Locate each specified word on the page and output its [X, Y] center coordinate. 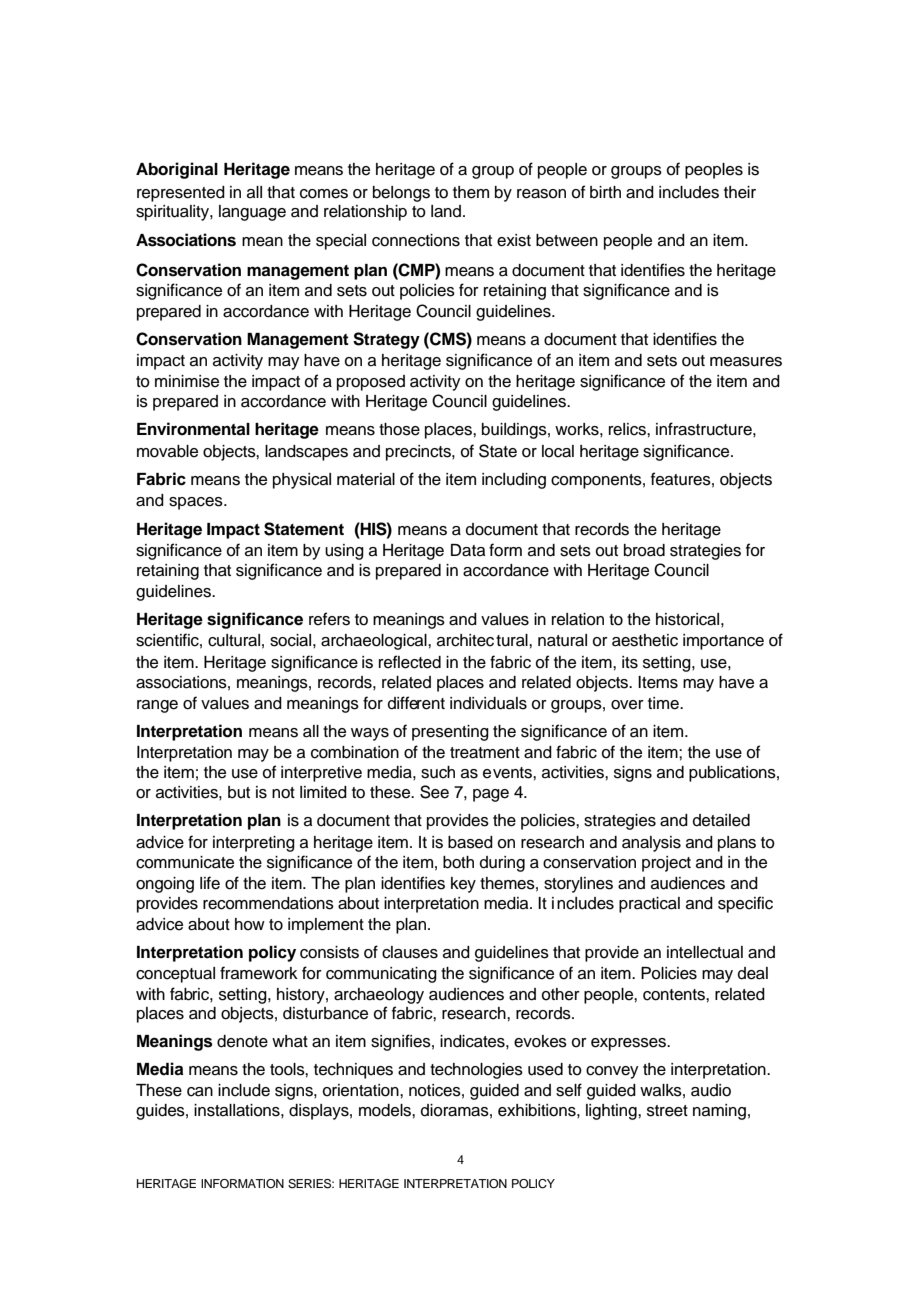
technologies [476, 1071]
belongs [401, 194]
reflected [410, 662]
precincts [419, 453]
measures [746, 362]
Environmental [193, 429]
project [666, 864]
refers [329, 619]
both [458, 862]
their [740, 192]
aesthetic [645, 640]
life [210, 883]
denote [242, 1041]
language [252, 213]
